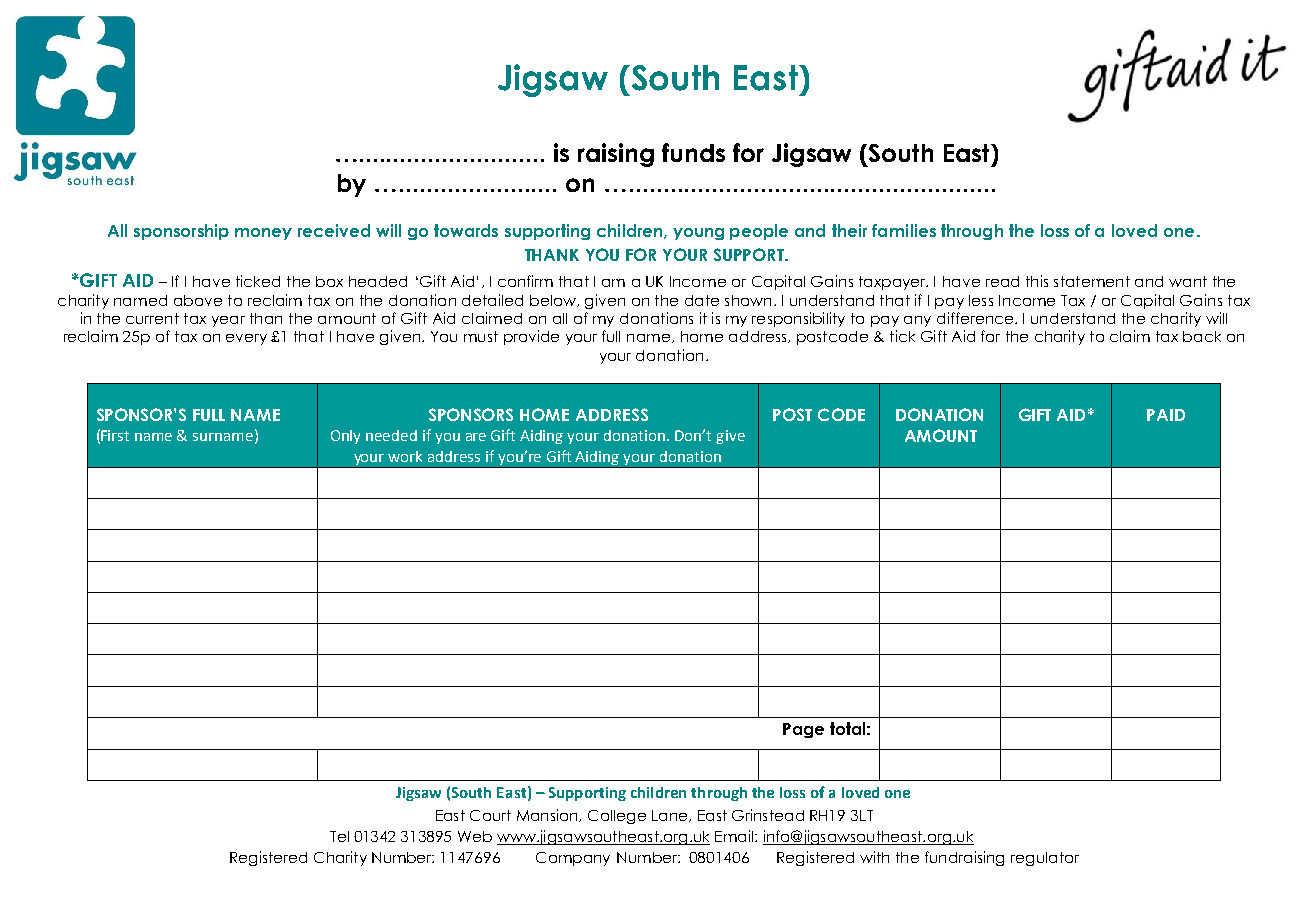 The image size is (1308, 924). I want to click on are, so click(476, 437).
